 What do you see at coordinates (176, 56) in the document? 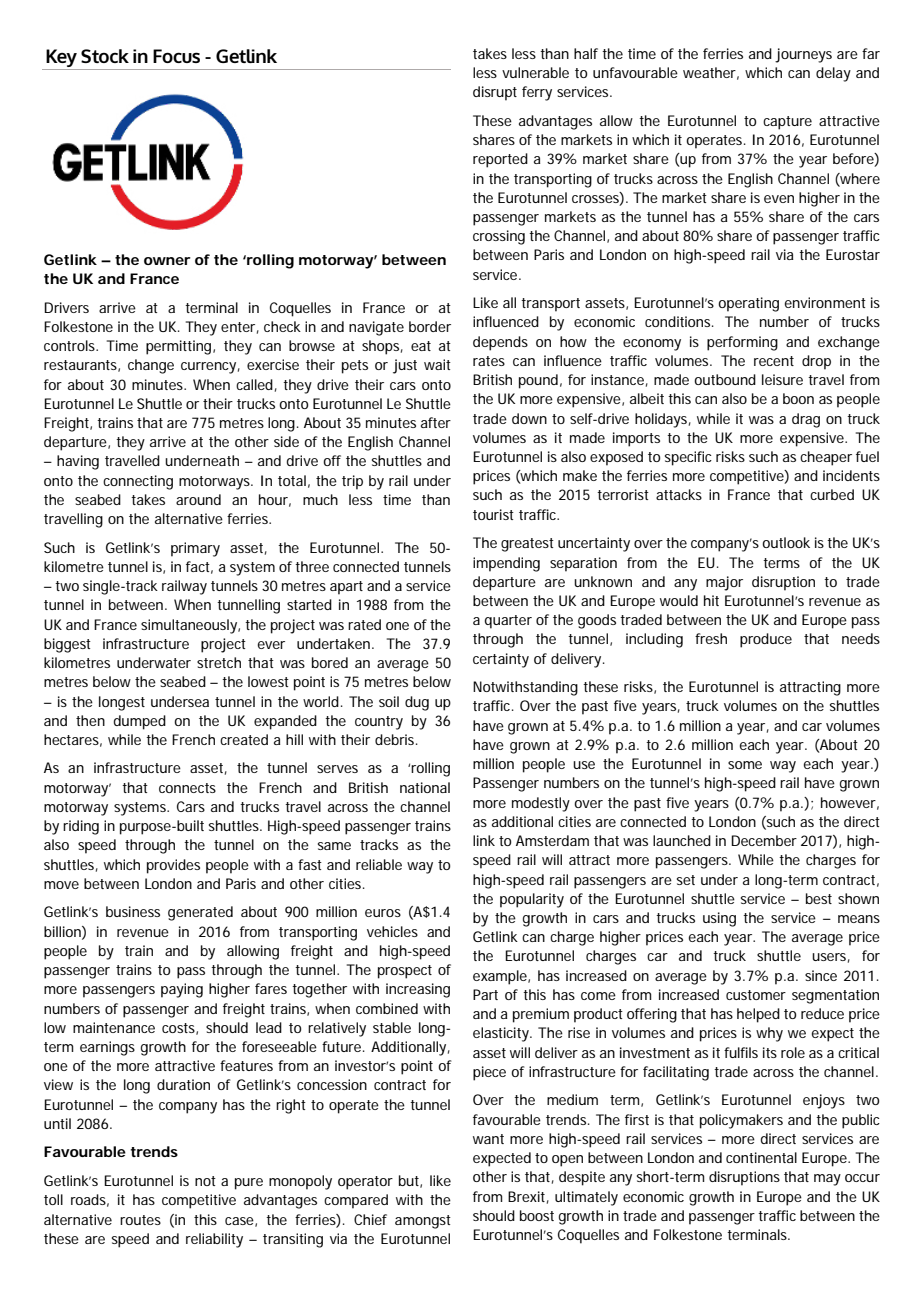
I see `Focus` at bounding box center [176, 56].
